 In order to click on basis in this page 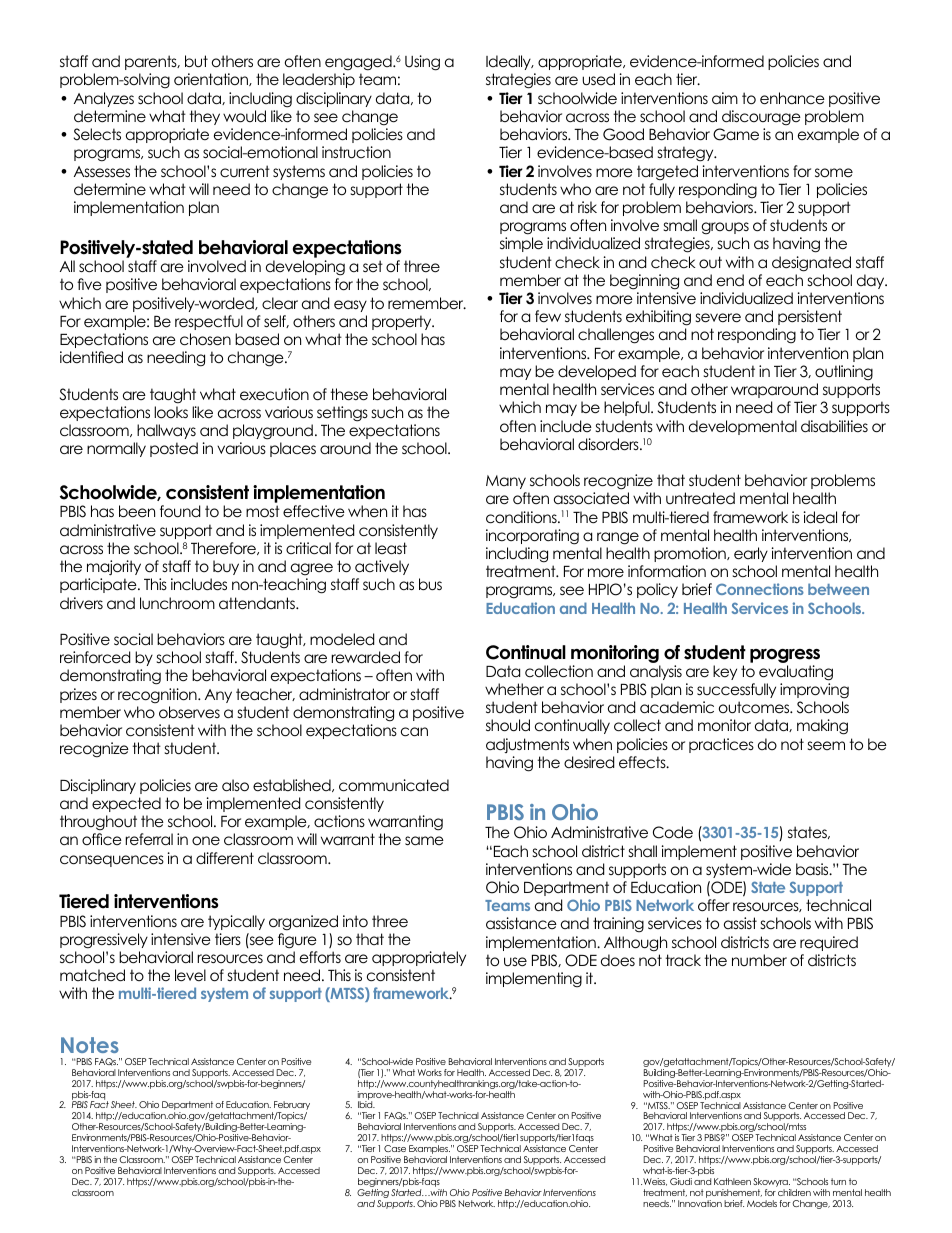, I will do `click(813, 869)`.
